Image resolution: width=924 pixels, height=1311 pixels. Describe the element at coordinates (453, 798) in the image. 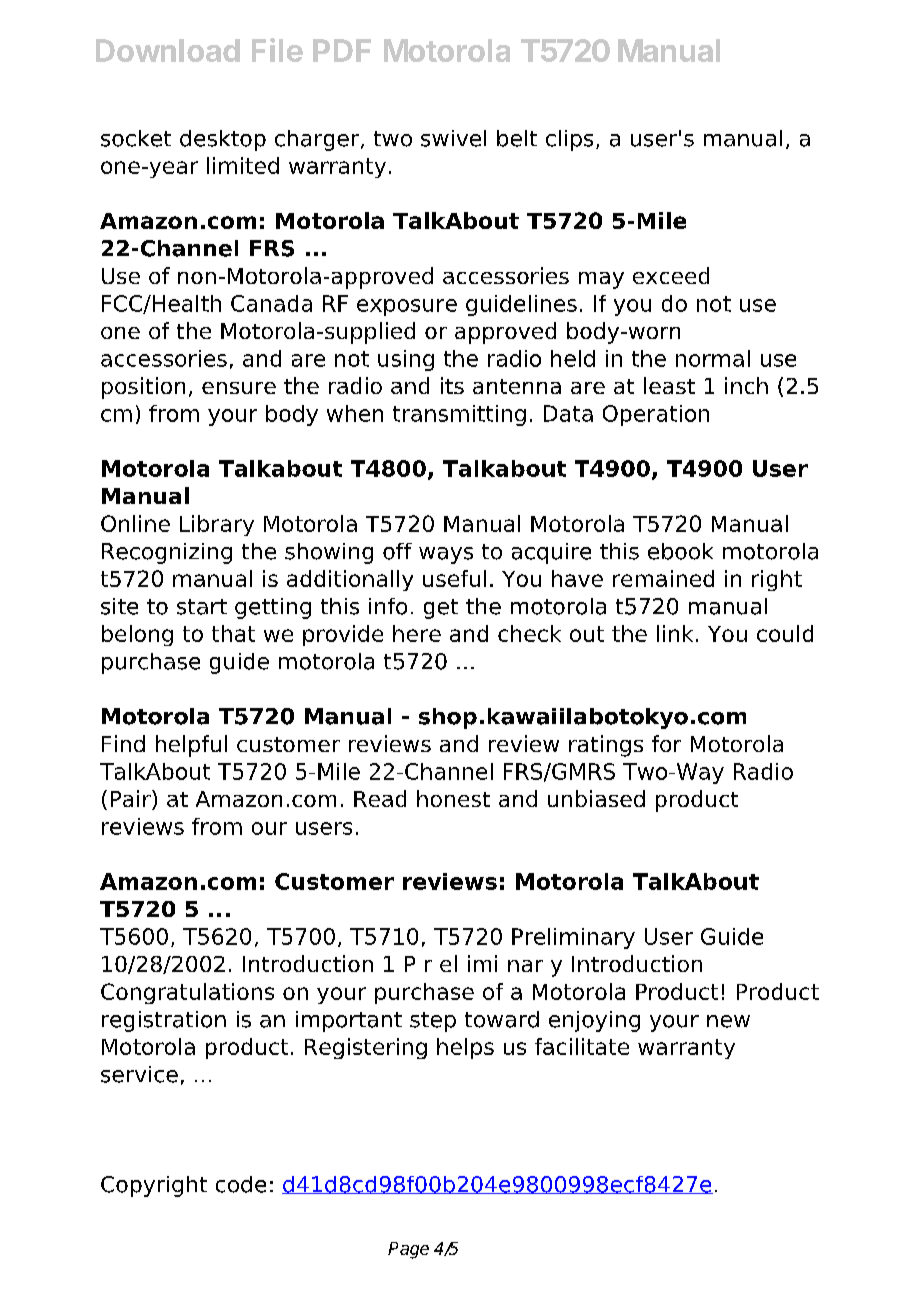

I see `honest` at that location.
